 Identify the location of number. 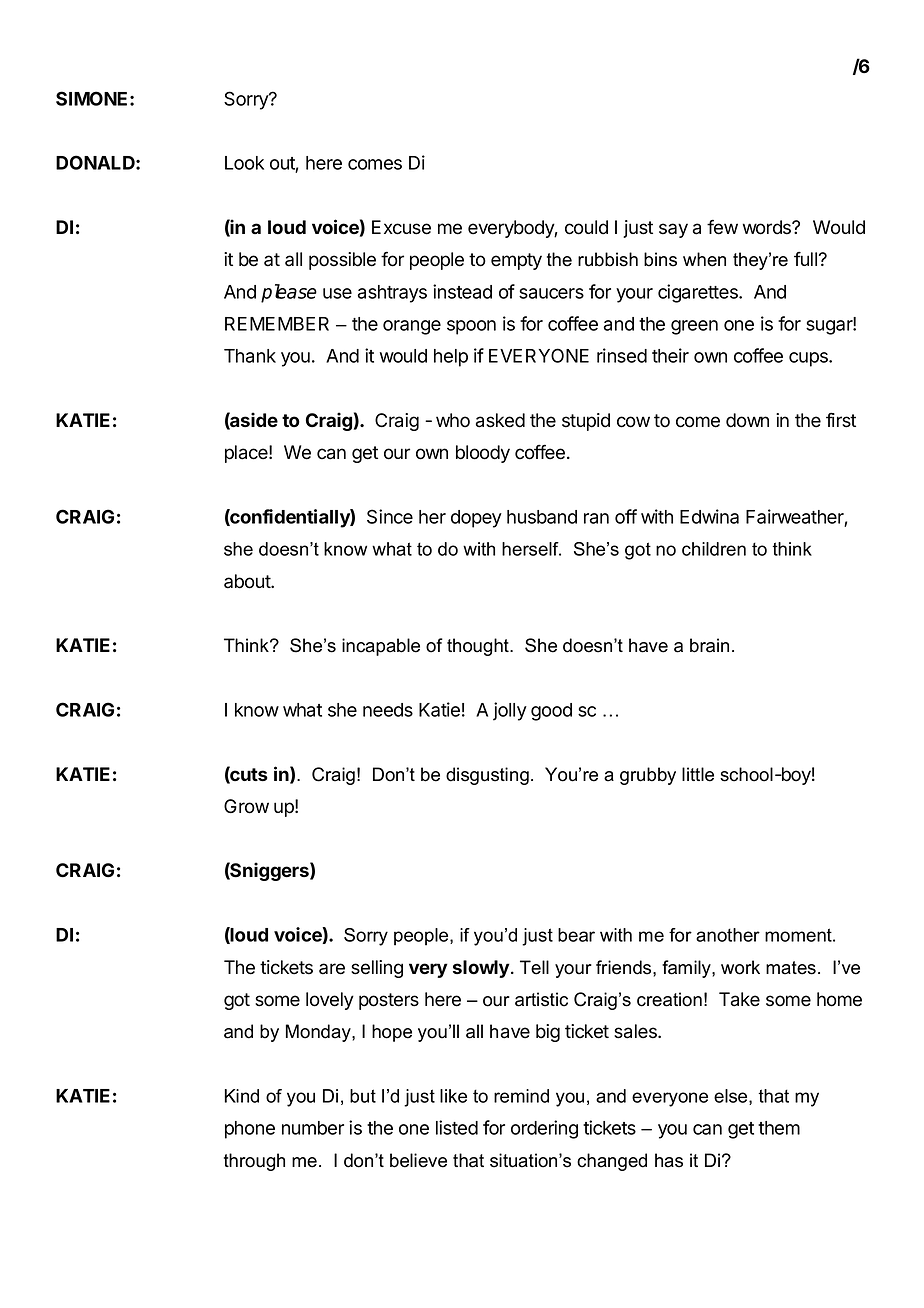
(313, 1128).
